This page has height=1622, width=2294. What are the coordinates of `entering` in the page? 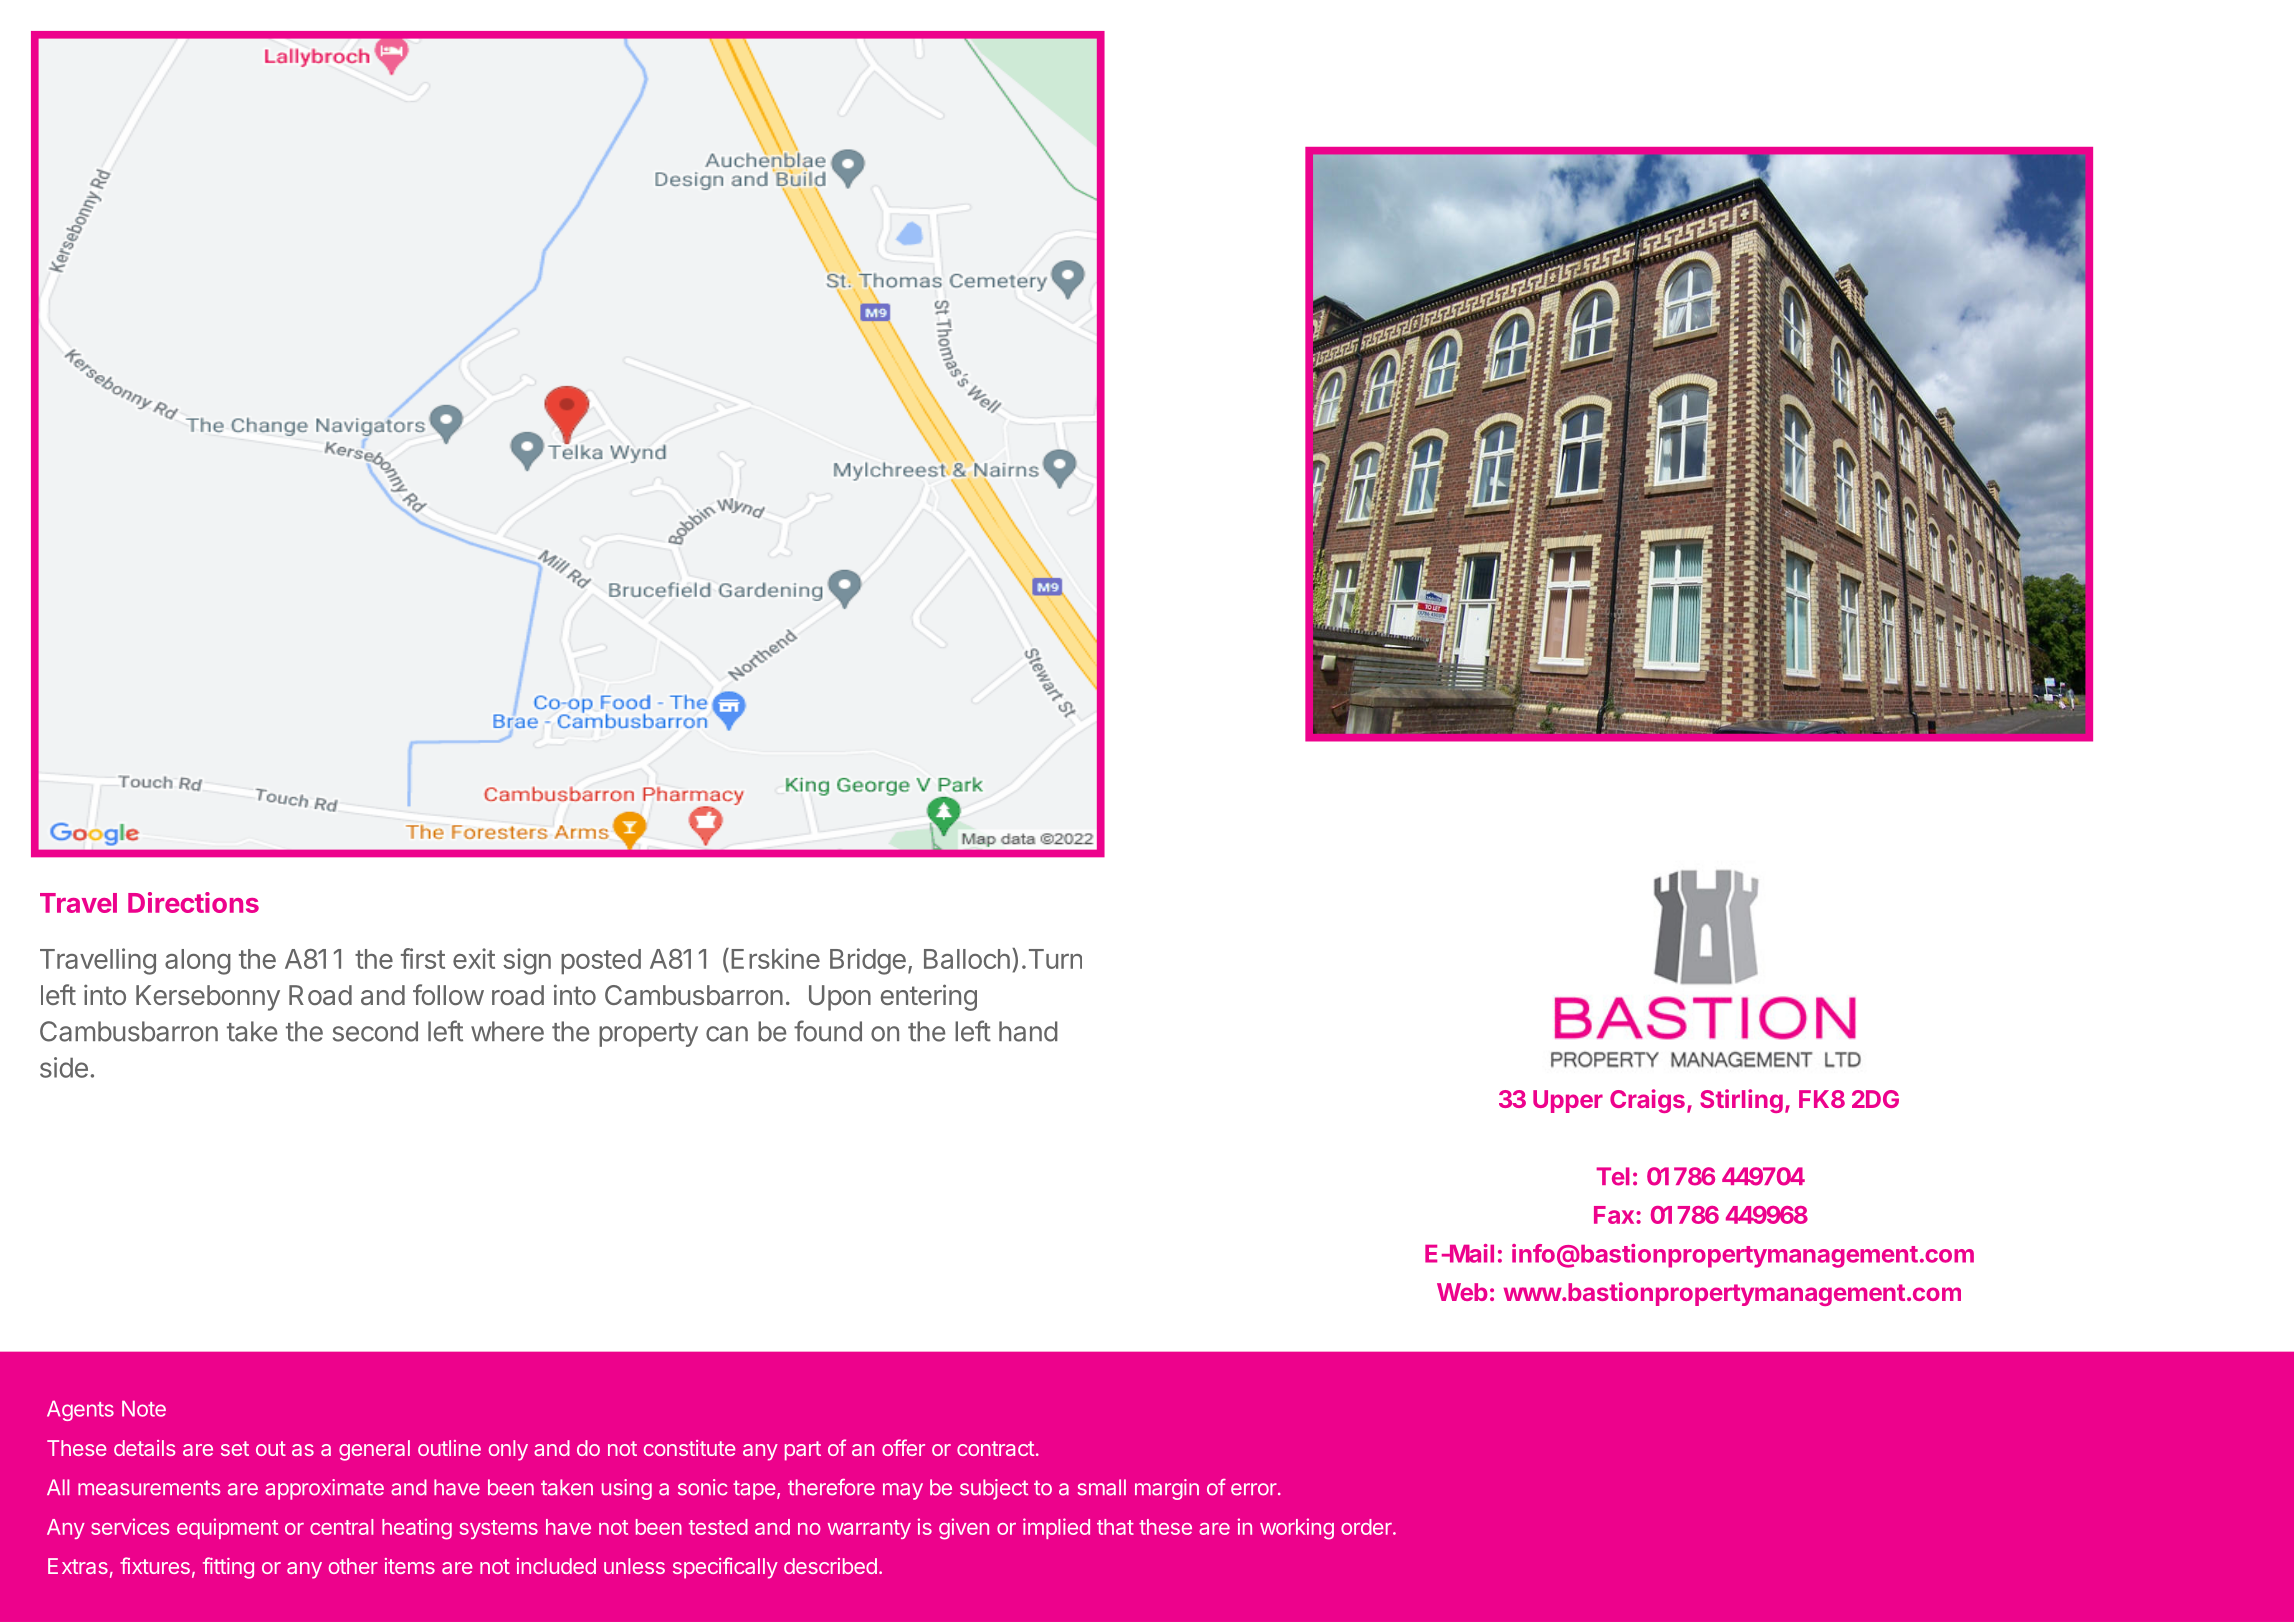 It's located at (928, 997).
